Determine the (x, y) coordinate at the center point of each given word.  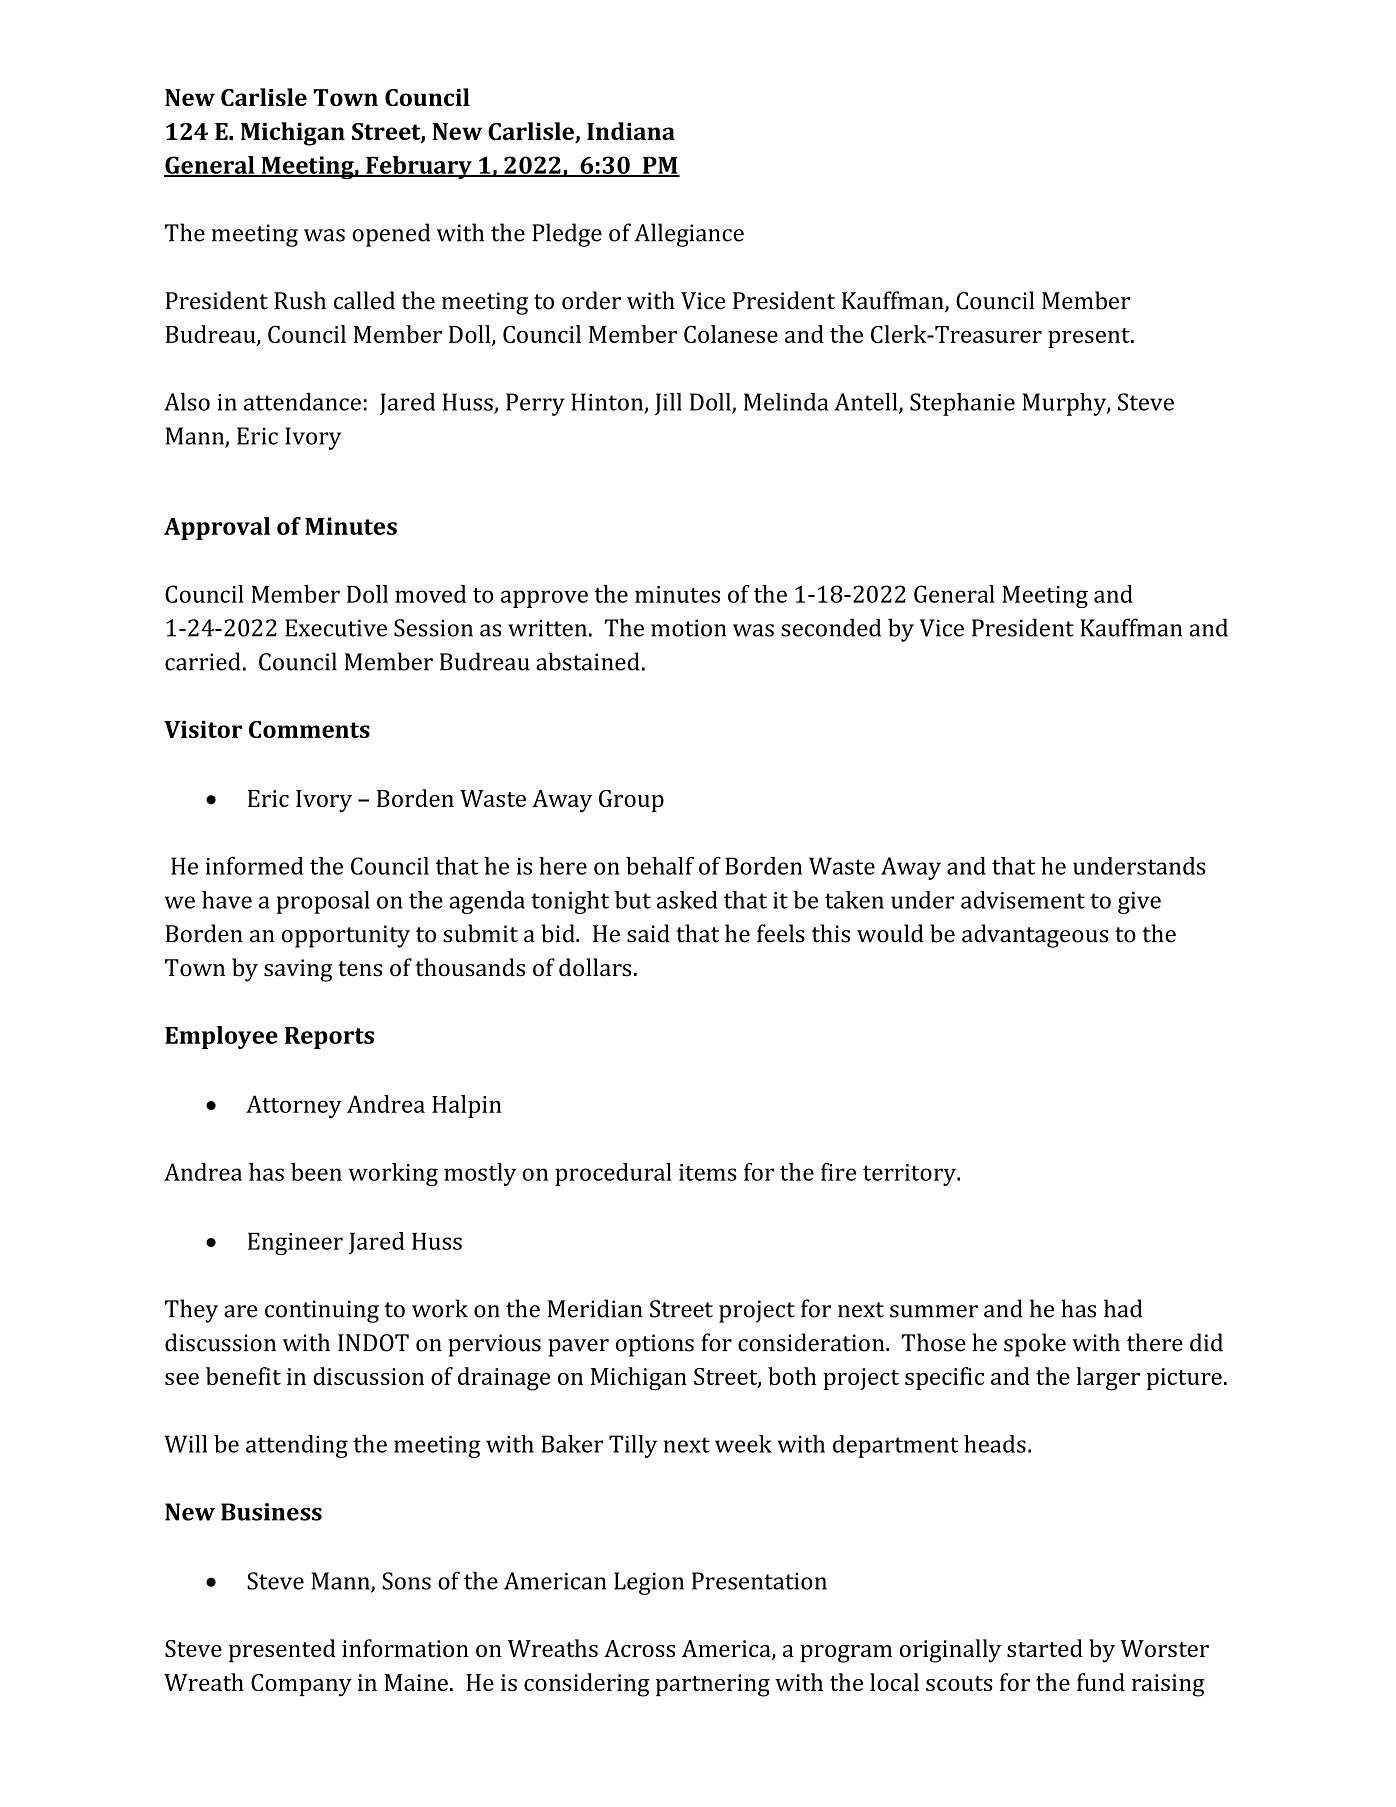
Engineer (295, 1244)
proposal (323, 902)
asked (687, 900)
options (655, 1345)
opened (391, 235)
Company (301, 1685)
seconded (831, 627)
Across (639, 1648)
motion (688, 628)
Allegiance (689, 235)
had (1123, 1308)
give (1139, 903)
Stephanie (962, 404)
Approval (217, 528)
